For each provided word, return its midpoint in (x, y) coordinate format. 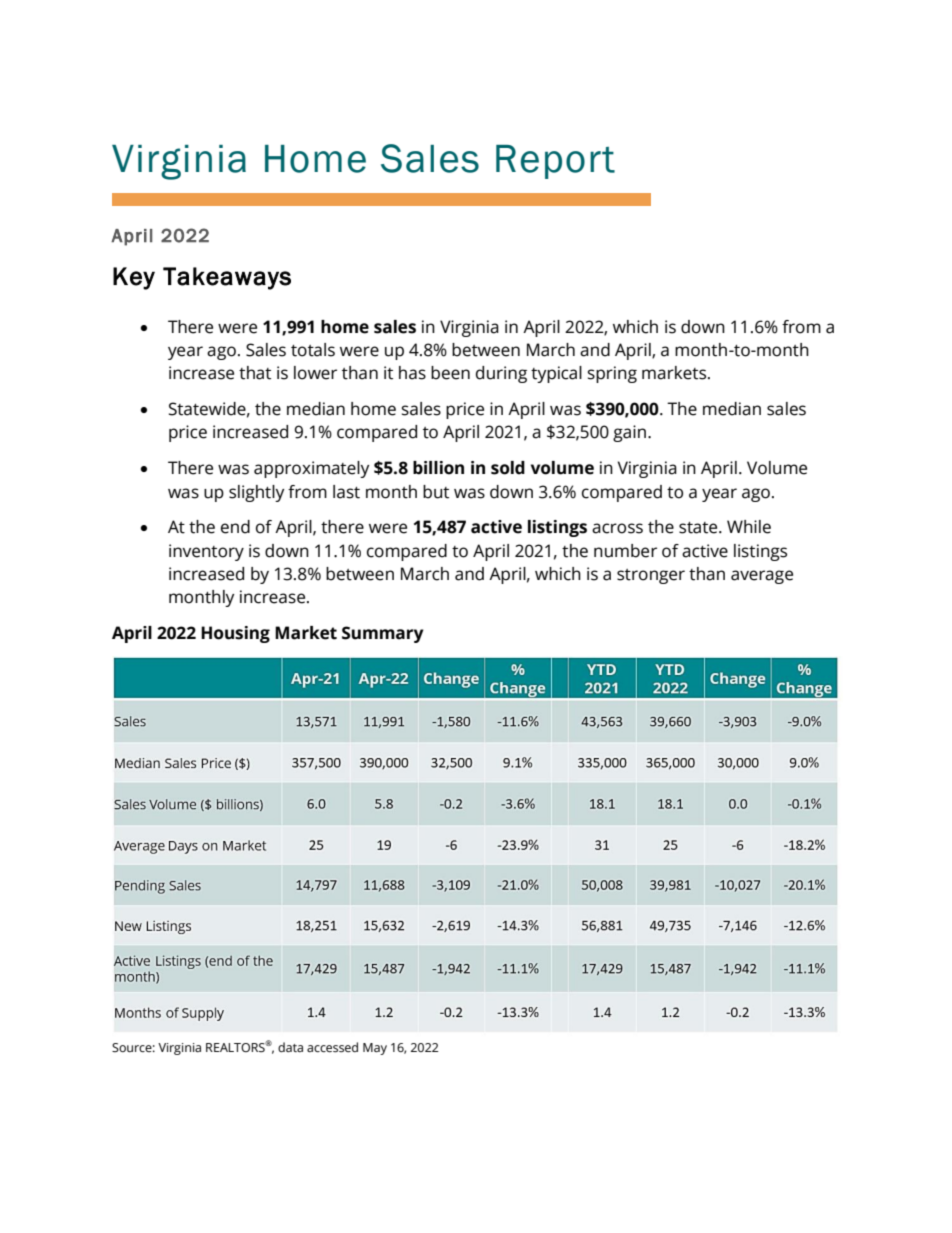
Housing (235, 634)
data (290, 1047)
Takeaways (227, 278)
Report (555, 162)
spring (612, 374)
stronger (651, 576)
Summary (383, 634)
